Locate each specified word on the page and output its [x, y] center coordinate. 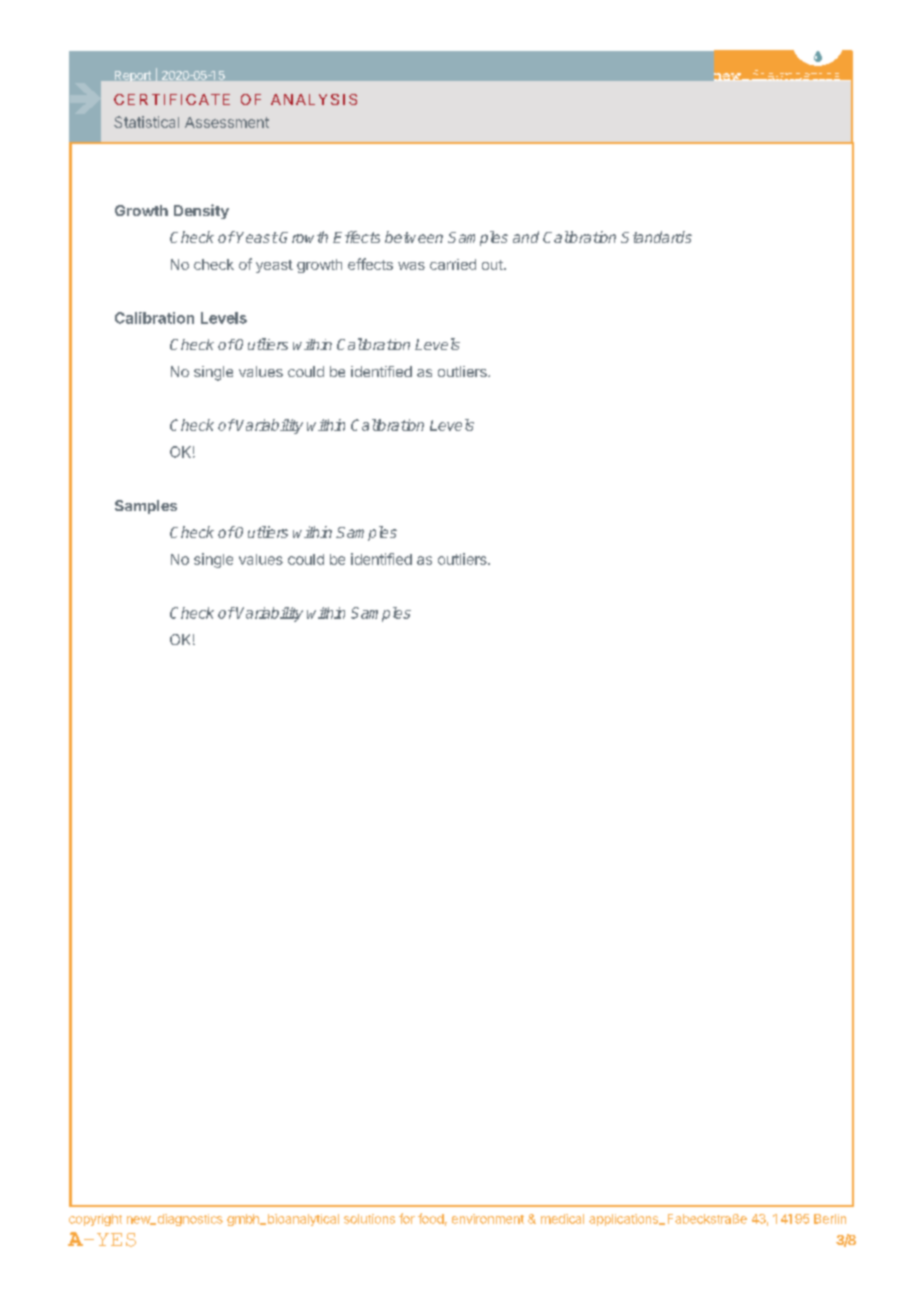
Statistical [146, 122]
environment [488, 1219]
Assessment [227, 122]
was [411, 266]
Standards [656, 237]
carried [453, 264]
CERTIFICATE [172, 99]
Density [201, 211]
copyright [95, 1220]
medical [562, 1219]
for [407, 1218]
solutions [369, 1219]
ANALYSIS [314, 99]
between [414, 237]
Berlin [830, 1219]
